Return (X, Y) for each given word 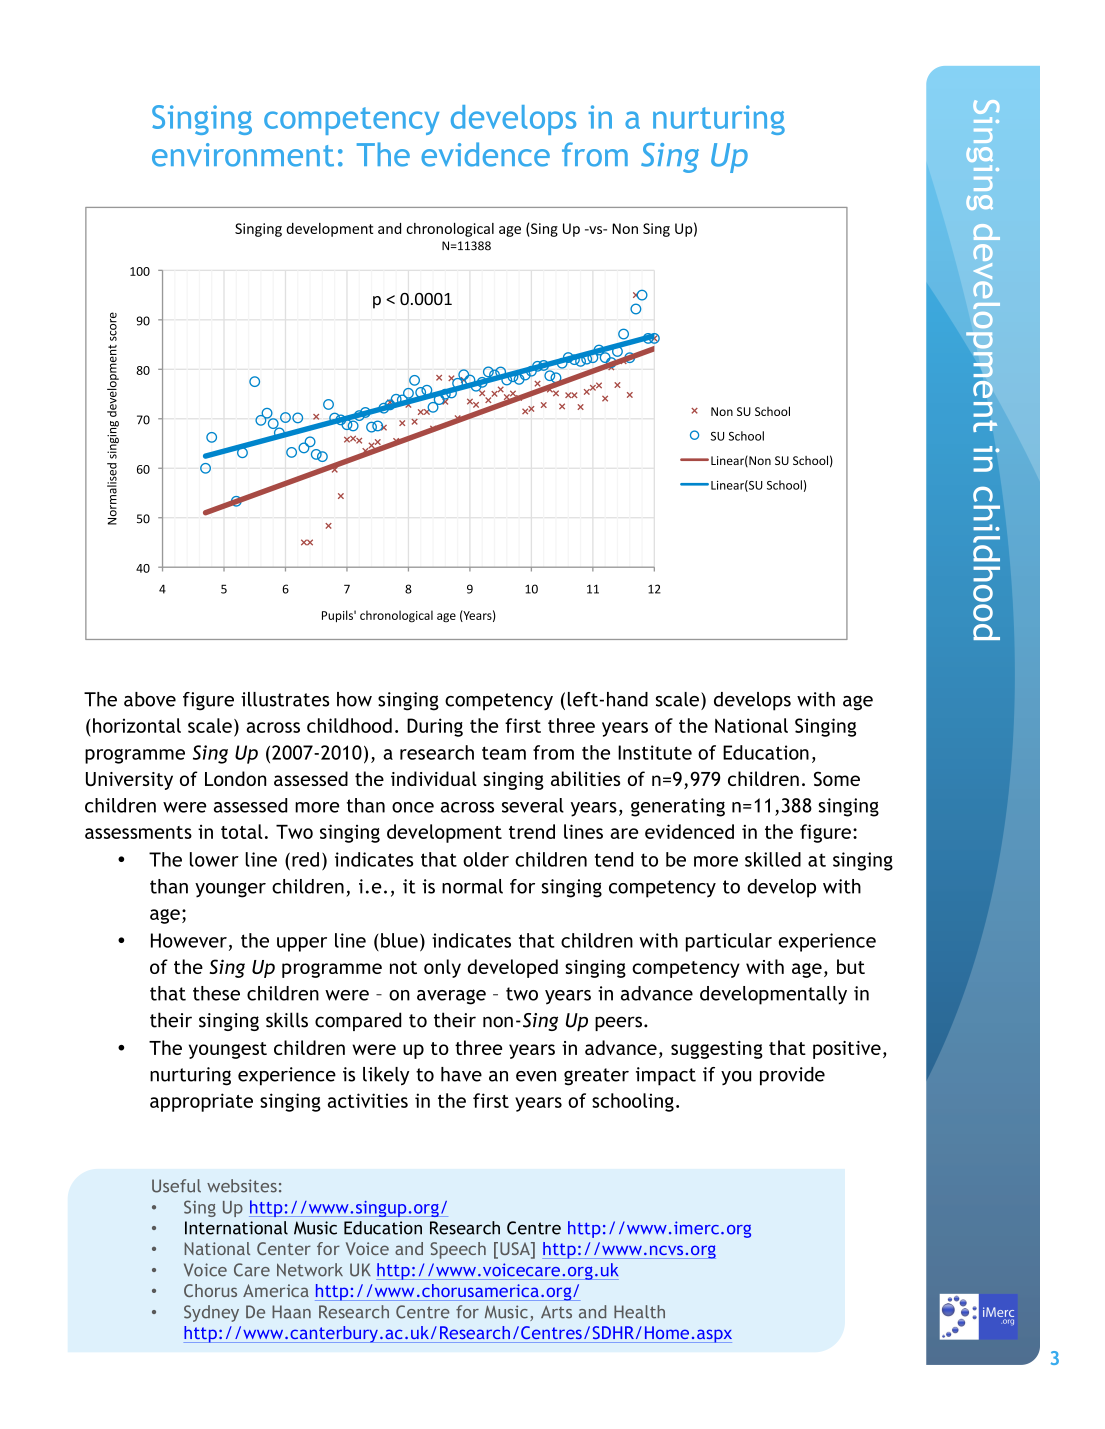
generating (678, 807)
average (451, 997)
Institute (655, 752)
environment (243, 155)
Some (837, 778)
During (435, 727)
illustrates (285, 699)
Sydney (211, 1313)
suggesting (717, 1050)
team (504, 753)
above (150, 699)
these (216, 993)
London (235, 778)
